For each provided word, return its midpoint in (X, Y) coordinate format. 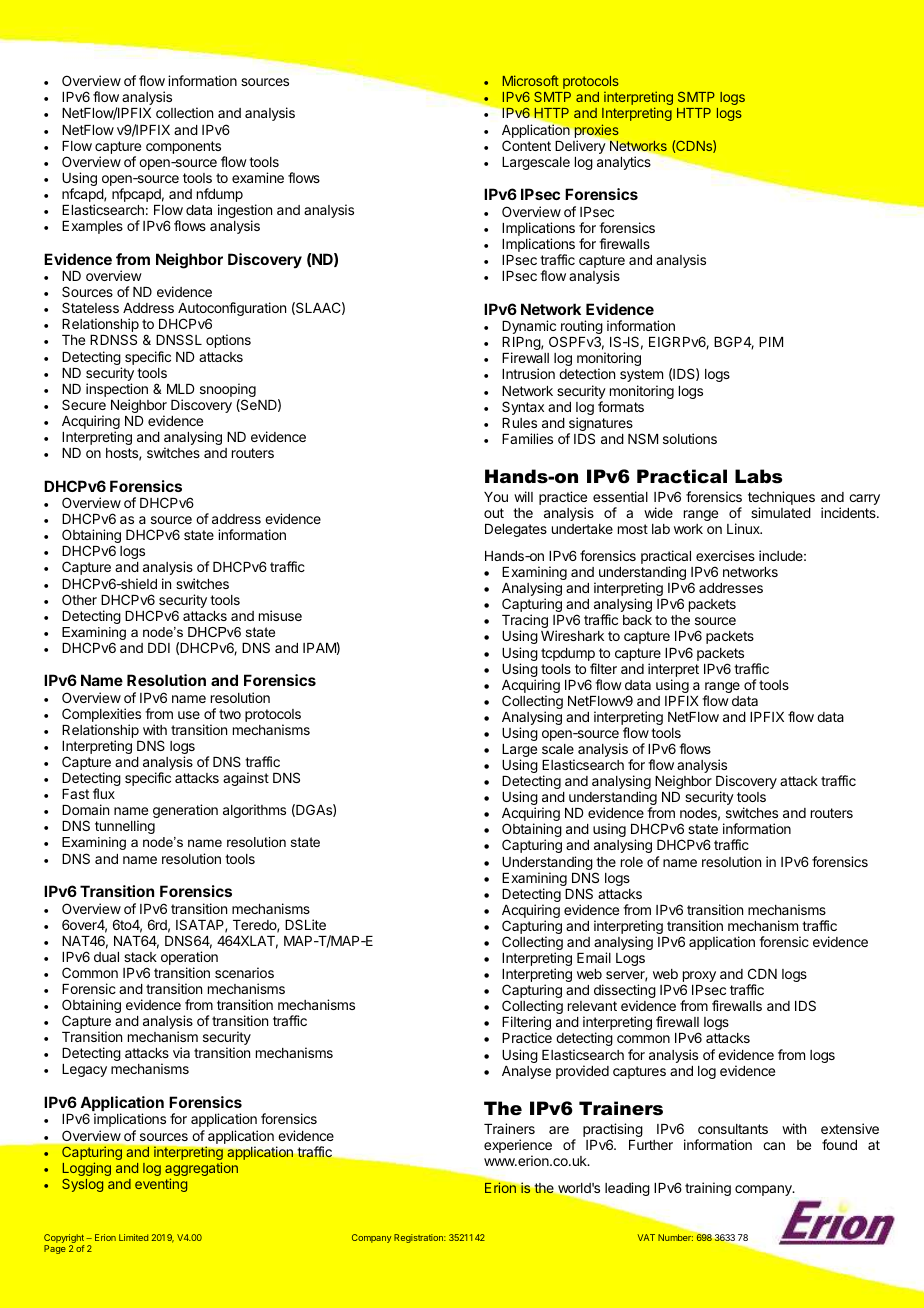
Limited (133, 1237)
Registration (419, 1238)
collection (184, 112)
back (637, 620)
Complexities (101, 716)
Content (526, 145)
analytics (624, 163)
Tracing (525, 622)
